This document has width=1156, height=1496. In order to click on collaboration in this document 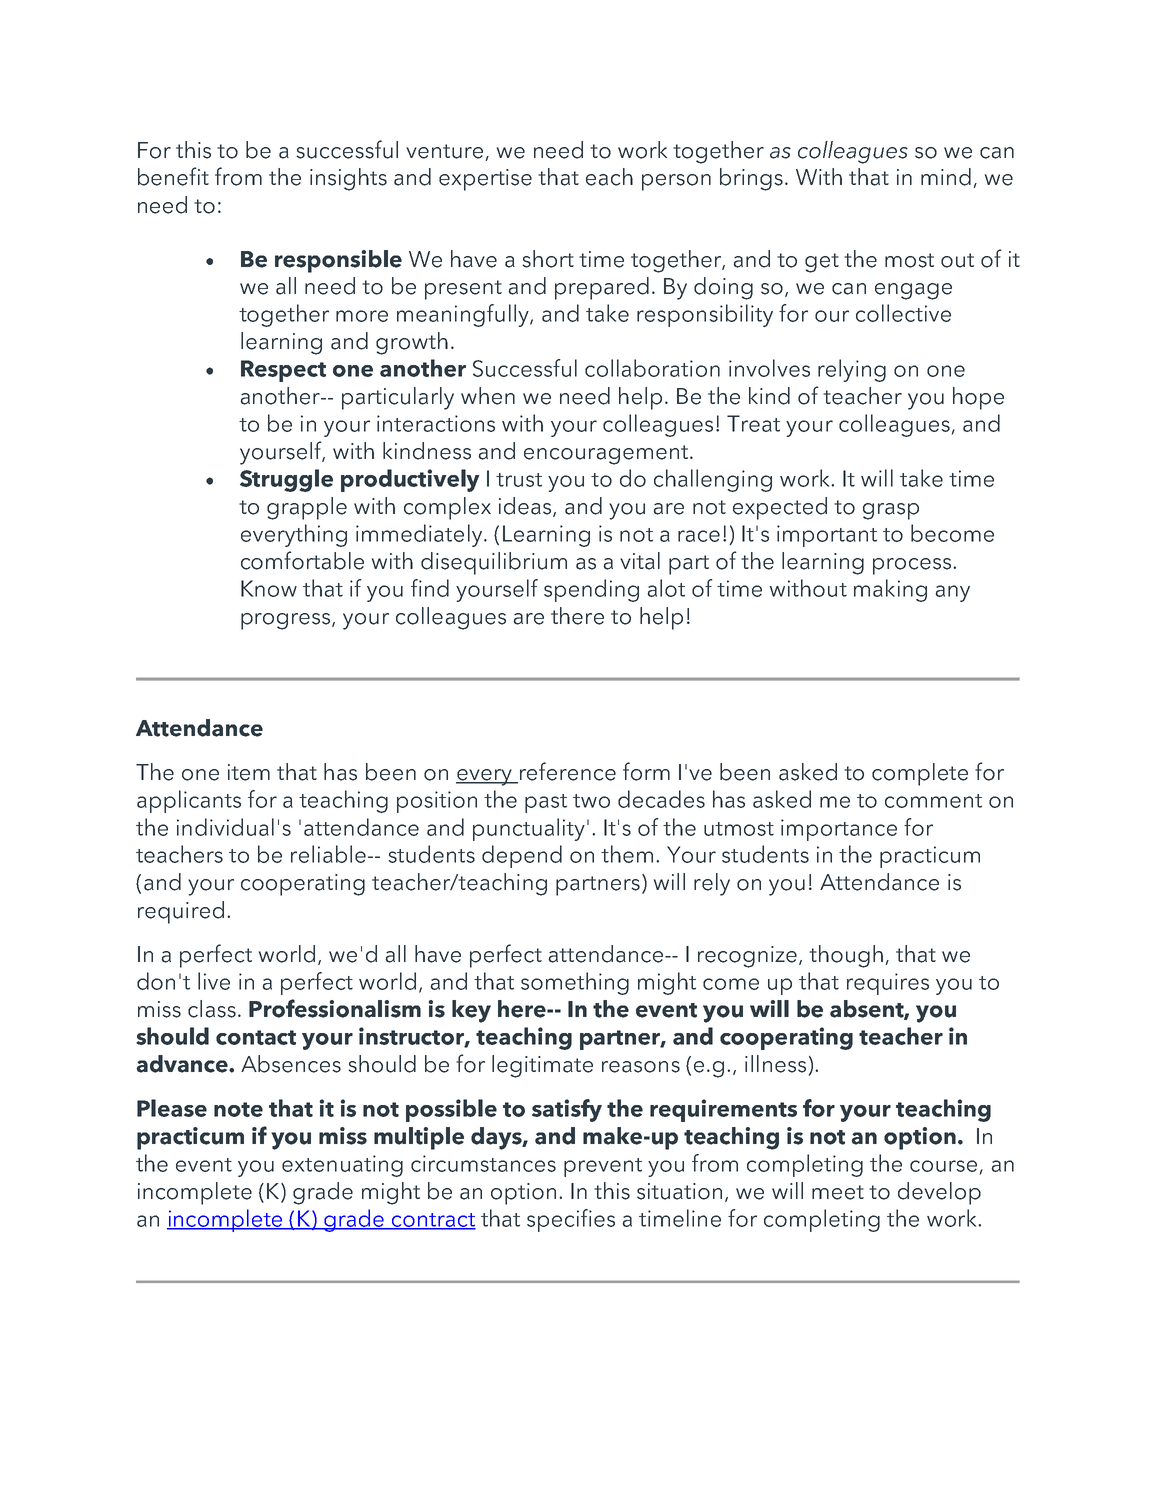, I will do `click(652, 368)`.
